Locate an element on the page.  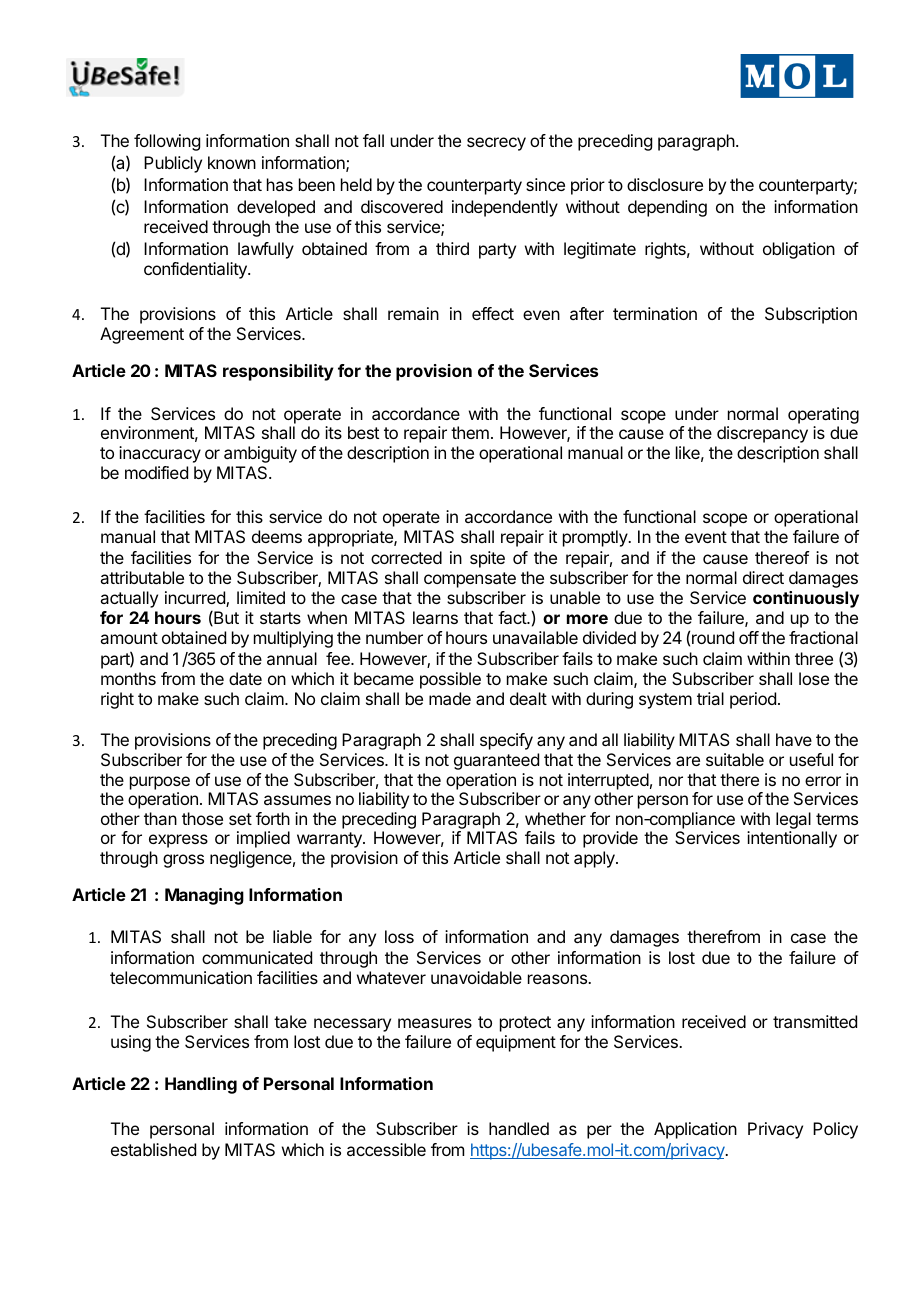
off is located at coordinates (749, 637).
